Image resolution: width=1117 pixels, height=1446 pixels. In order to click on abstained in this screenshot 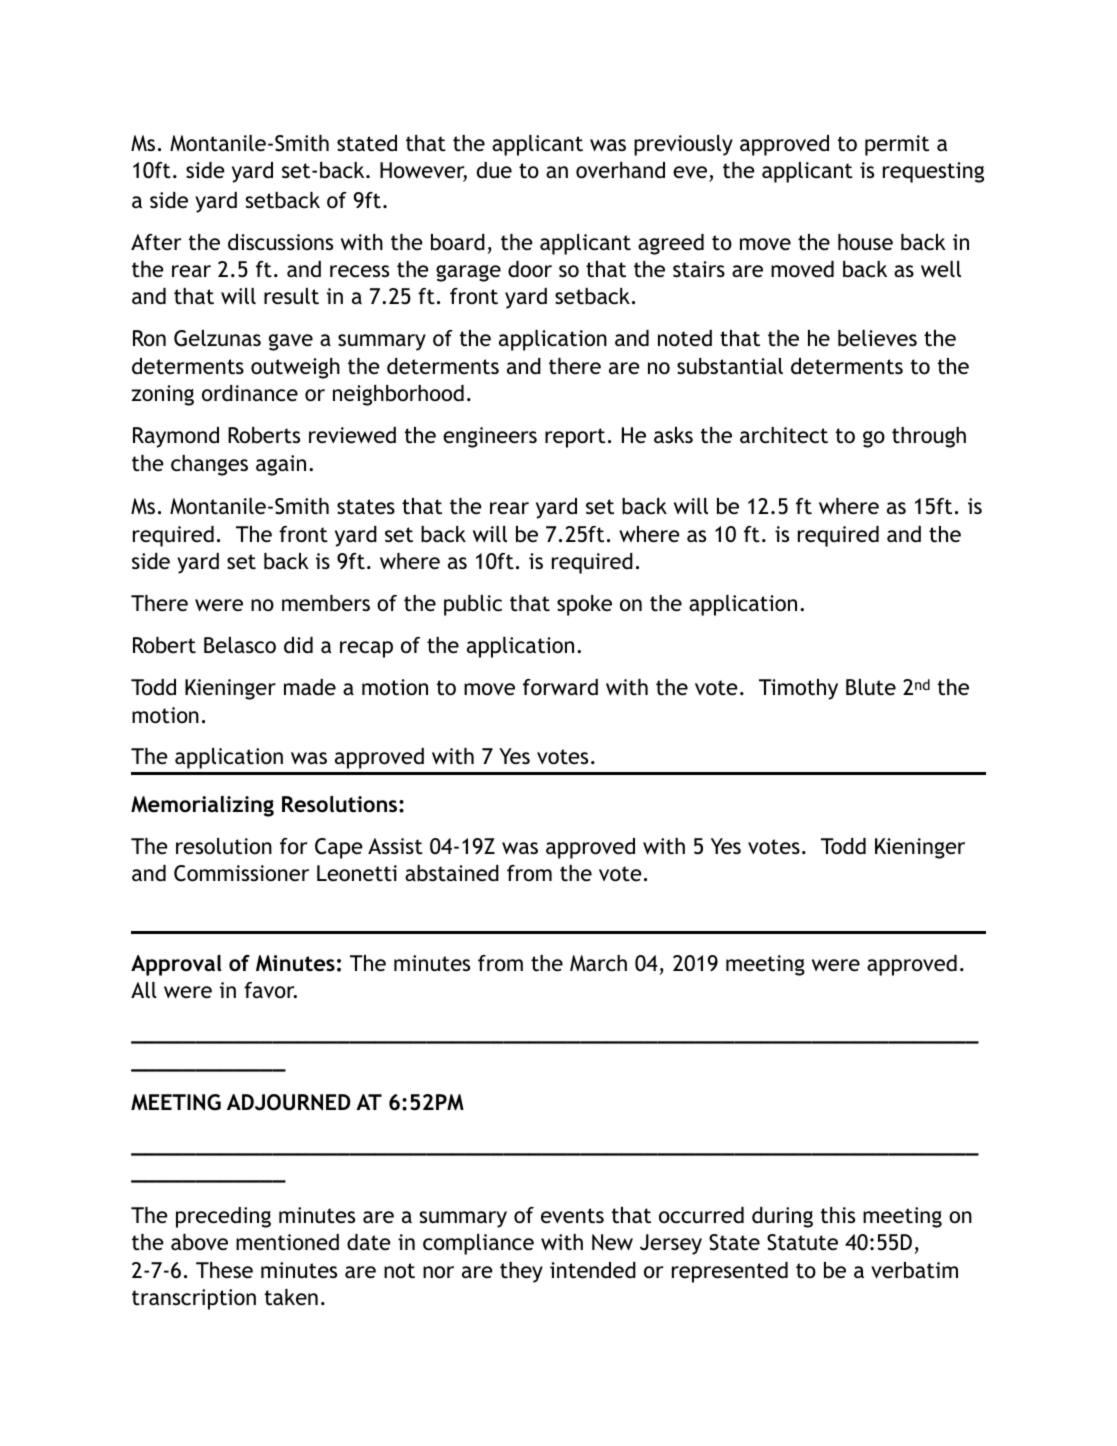, I will do `click(452, 873)`.
